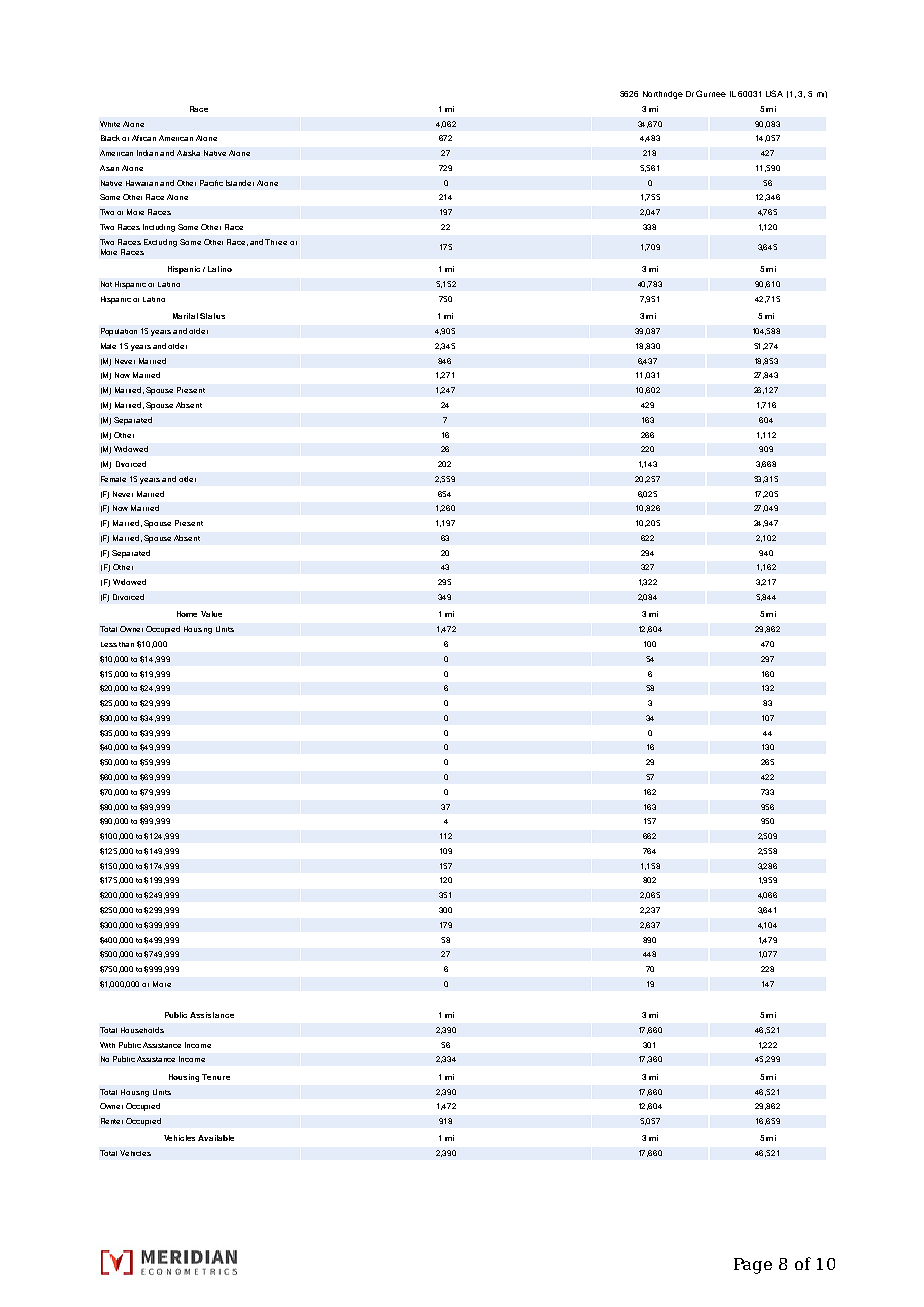 This image has width=924, height=1307. What do you see at coordinates (663, 95) in the image?
I see `Northridge` at bounding box center [663, 95].
